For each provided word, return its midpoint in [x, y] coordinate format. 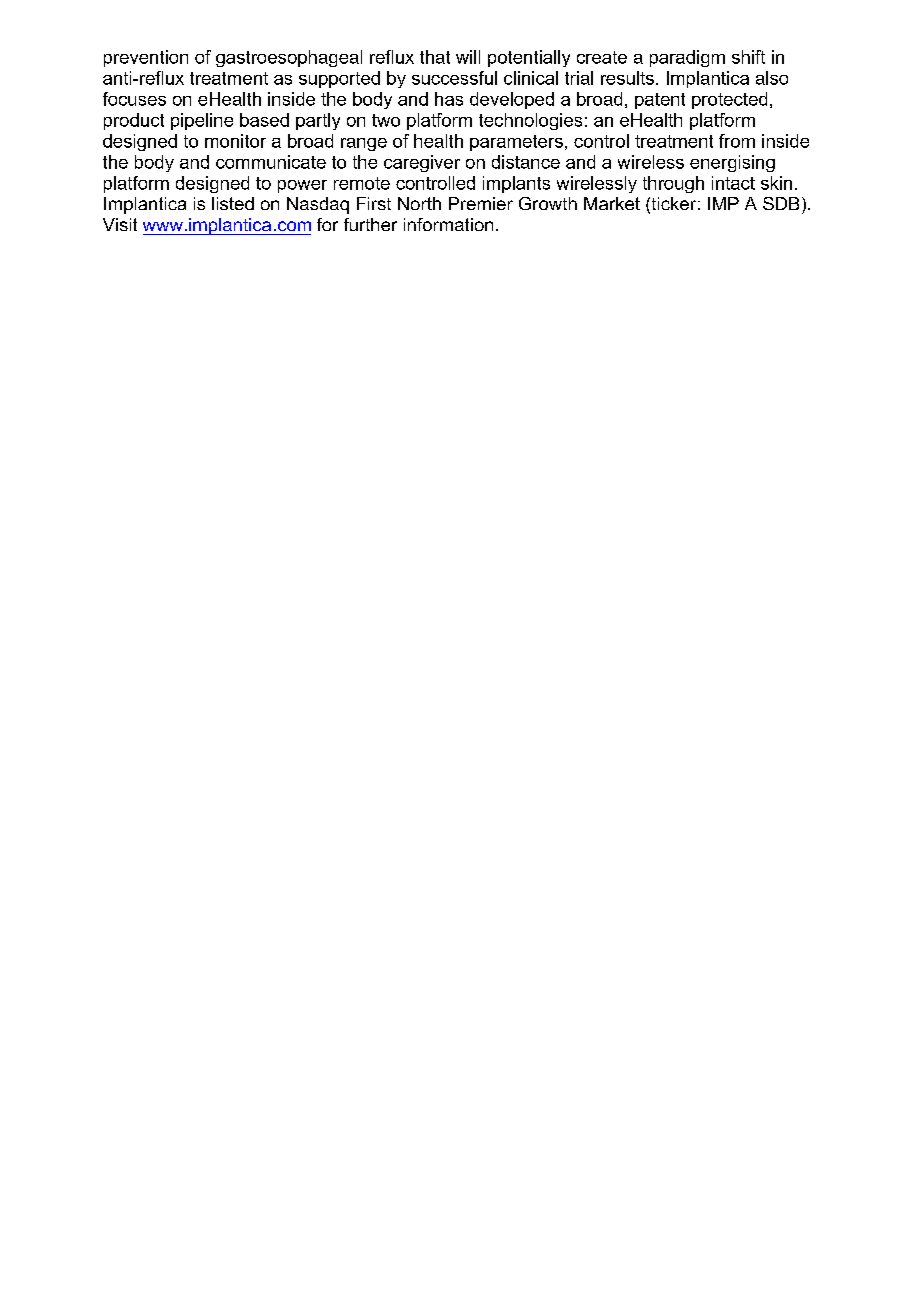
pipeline [202, 121]
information [448, 224]
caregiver [422, 163]
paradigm [687, 58]
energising [732, 163]
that [435, 57]
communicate [271, 162]
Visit [120, 224]
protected [729, 100]
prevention [146, 58]
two [386, 120]
